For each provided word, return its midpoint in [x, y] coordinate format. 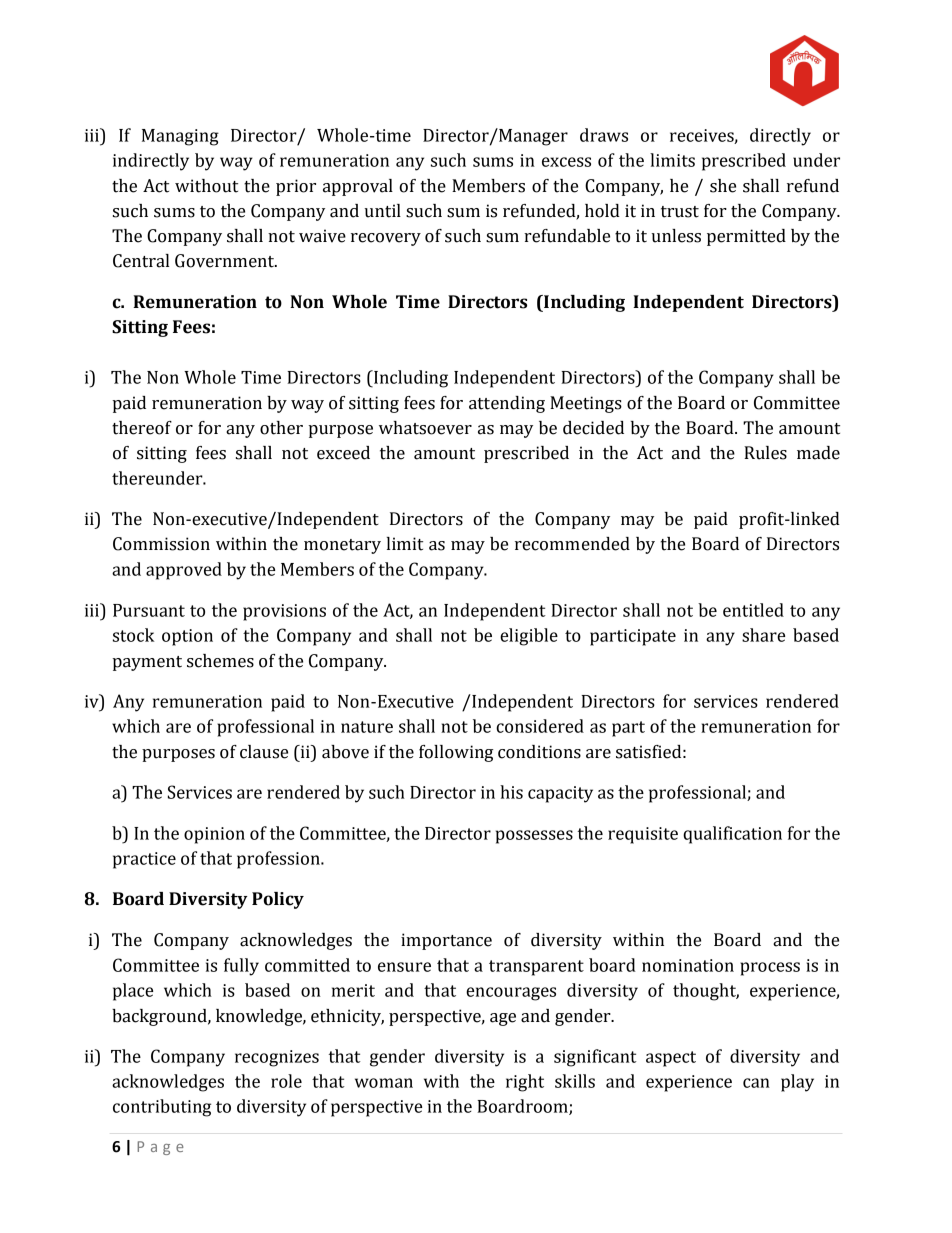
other [281, 428]
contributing [162, 1108]
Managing [180, 137]
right [525, 1083]
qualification [732, 835]
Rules [765, 453]
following [456, 753]
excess [566, 162]
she [723, 186]
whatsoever [425, 428]
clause [264, 752]
